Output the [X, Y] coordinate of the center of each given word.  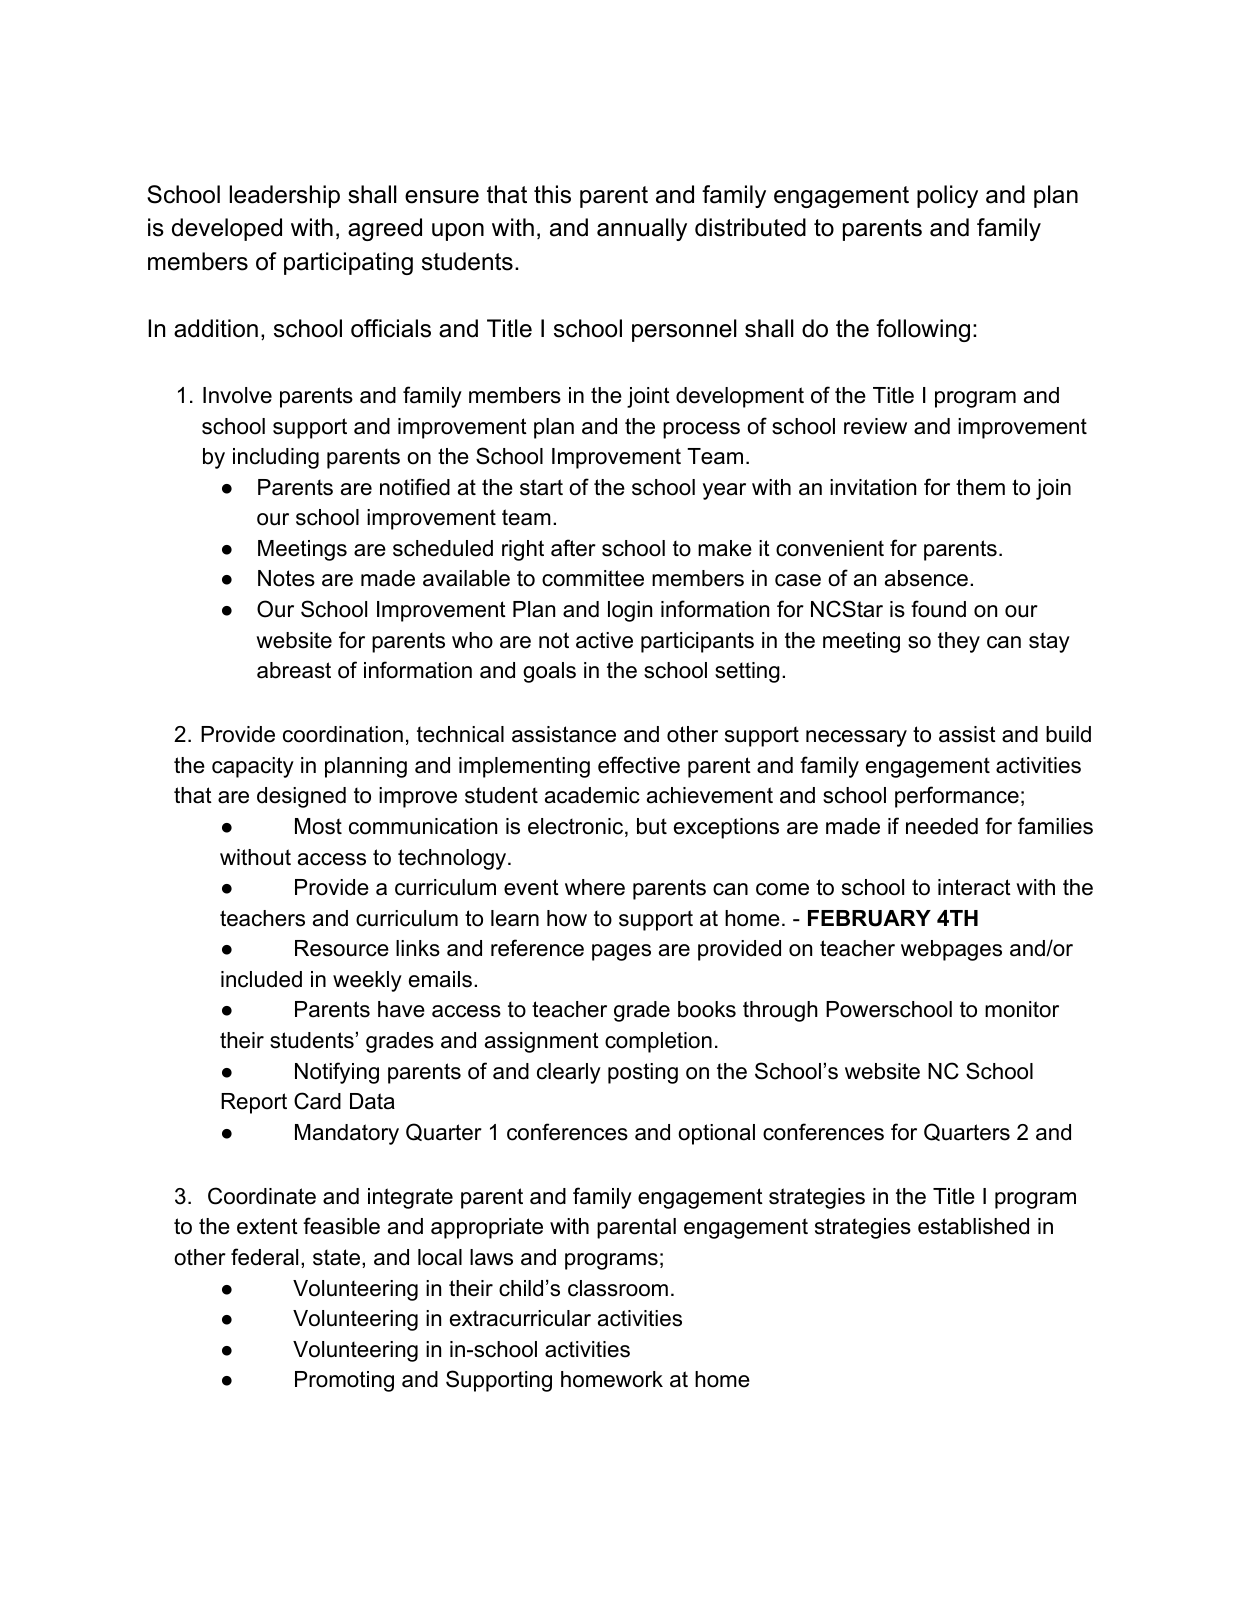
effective [639, 765]
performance [957, 797]
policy [947, 196]
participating [348, 263]
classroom [618, 1288]
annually [642, 229]
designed [301, 797]
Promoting [344, 1381]
